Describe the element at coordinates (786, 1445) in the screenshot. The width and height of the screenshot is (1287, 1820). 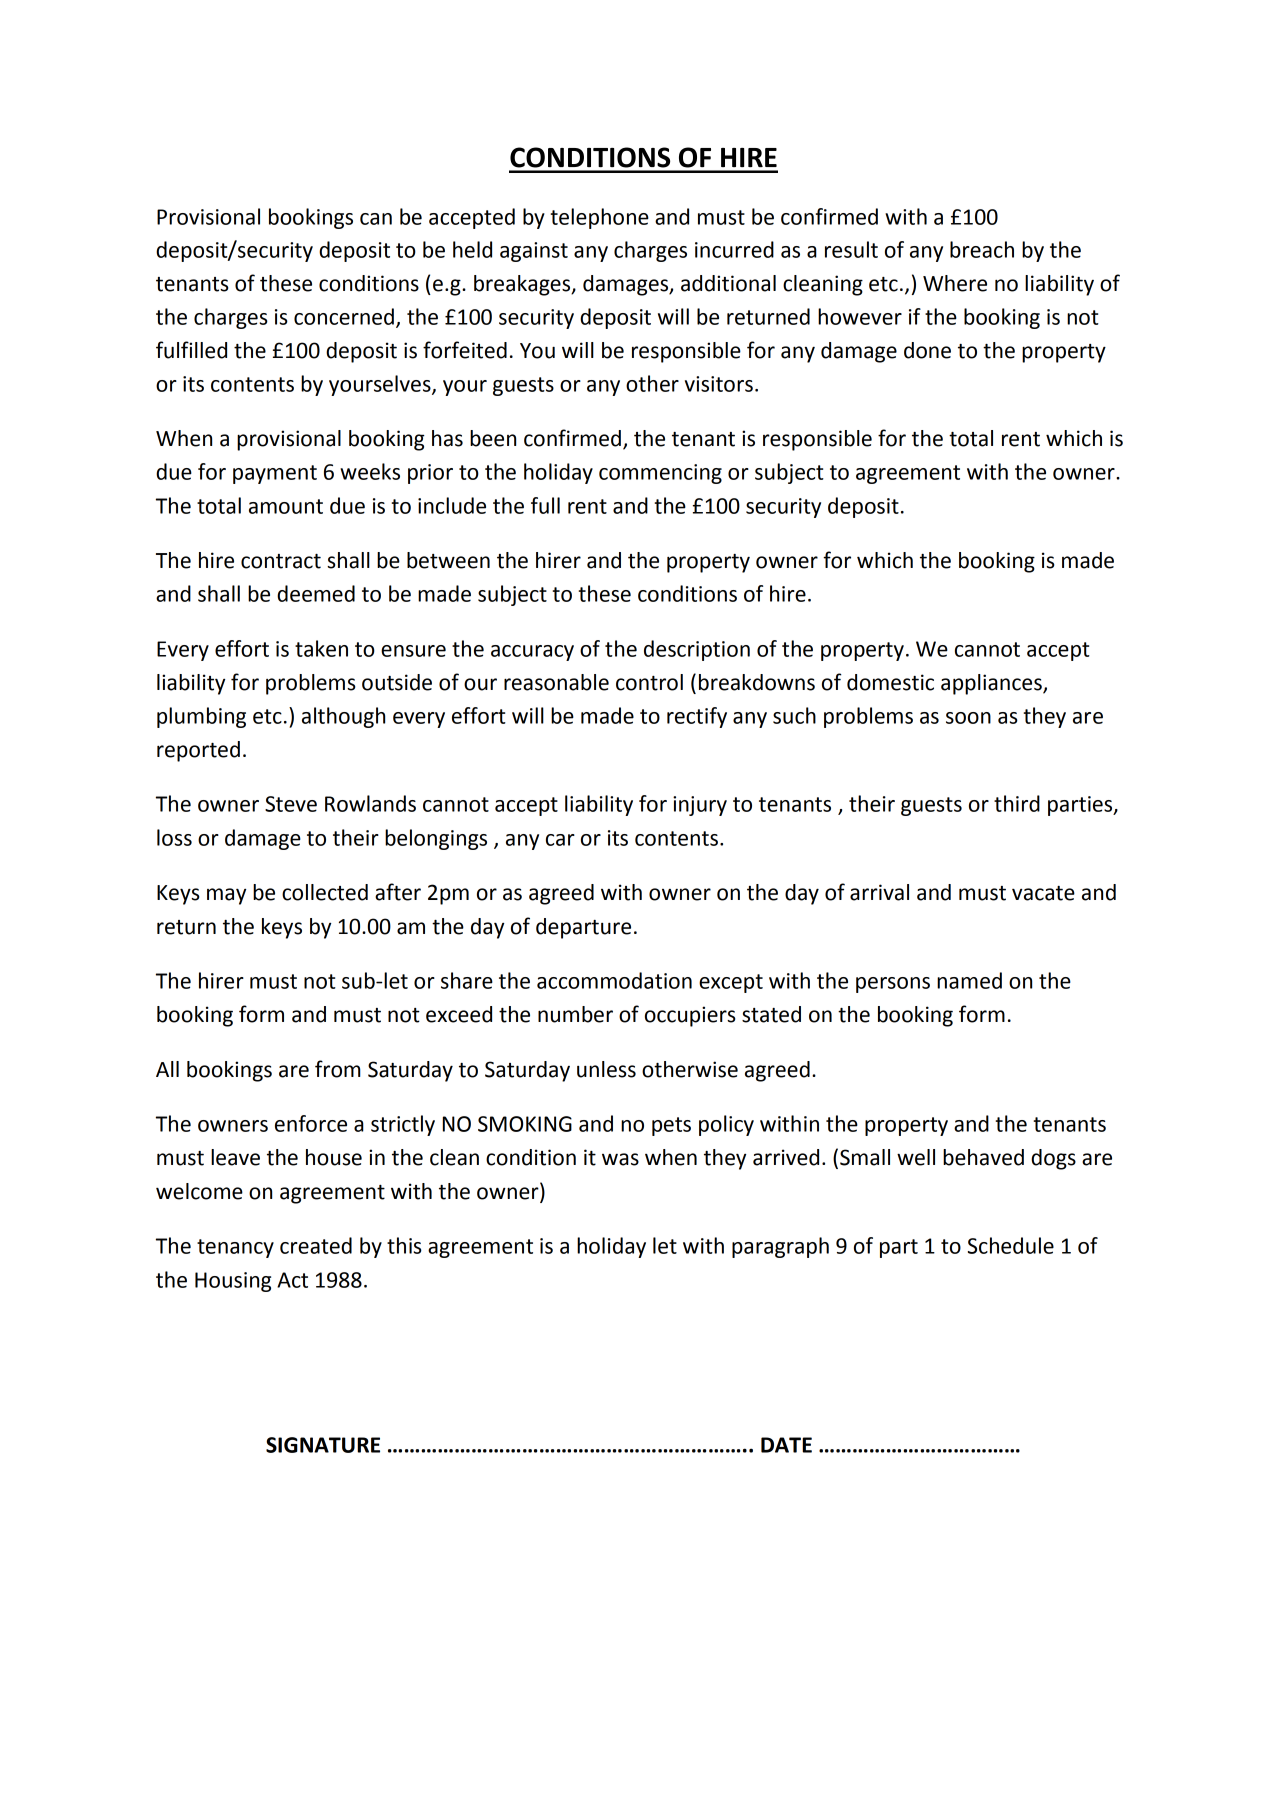
I see `DATE` at that location.
